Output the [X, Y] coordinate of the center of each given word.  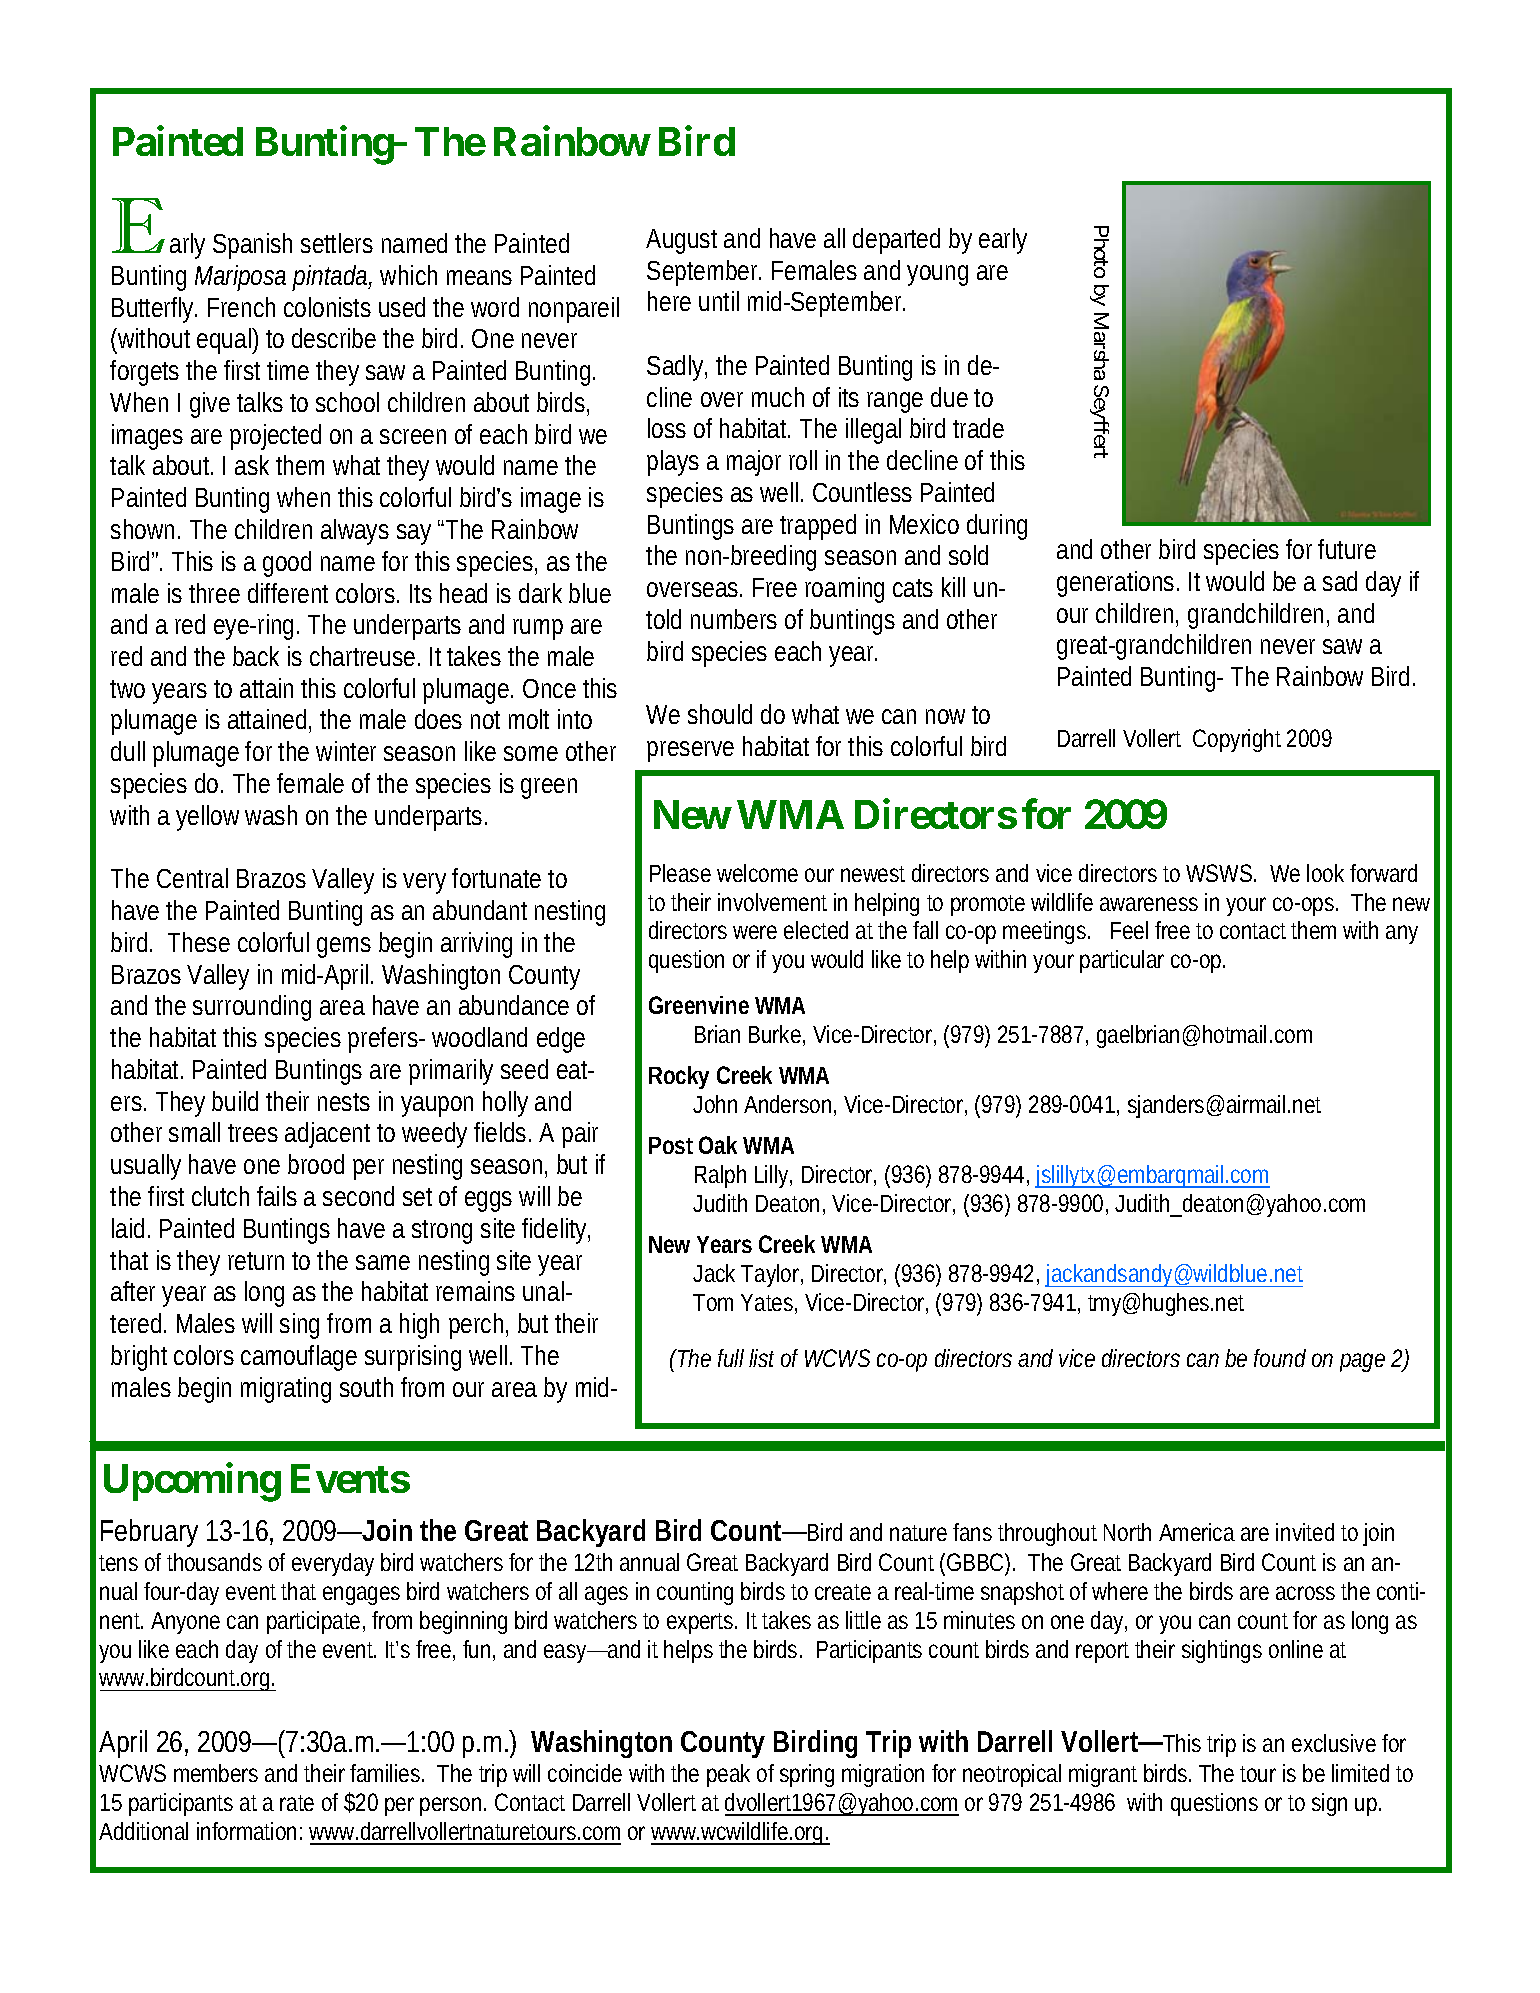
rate [297, 1803]
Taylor [772, 1275]
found [1280, 1358]
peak [728, 1775]
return [256, 1261]
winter [346, 751]
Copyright [1237, 740]
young [937, 275]
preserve [690, 751]
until [719, 301]
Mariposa [240, 278]
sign [1329, 1804]
